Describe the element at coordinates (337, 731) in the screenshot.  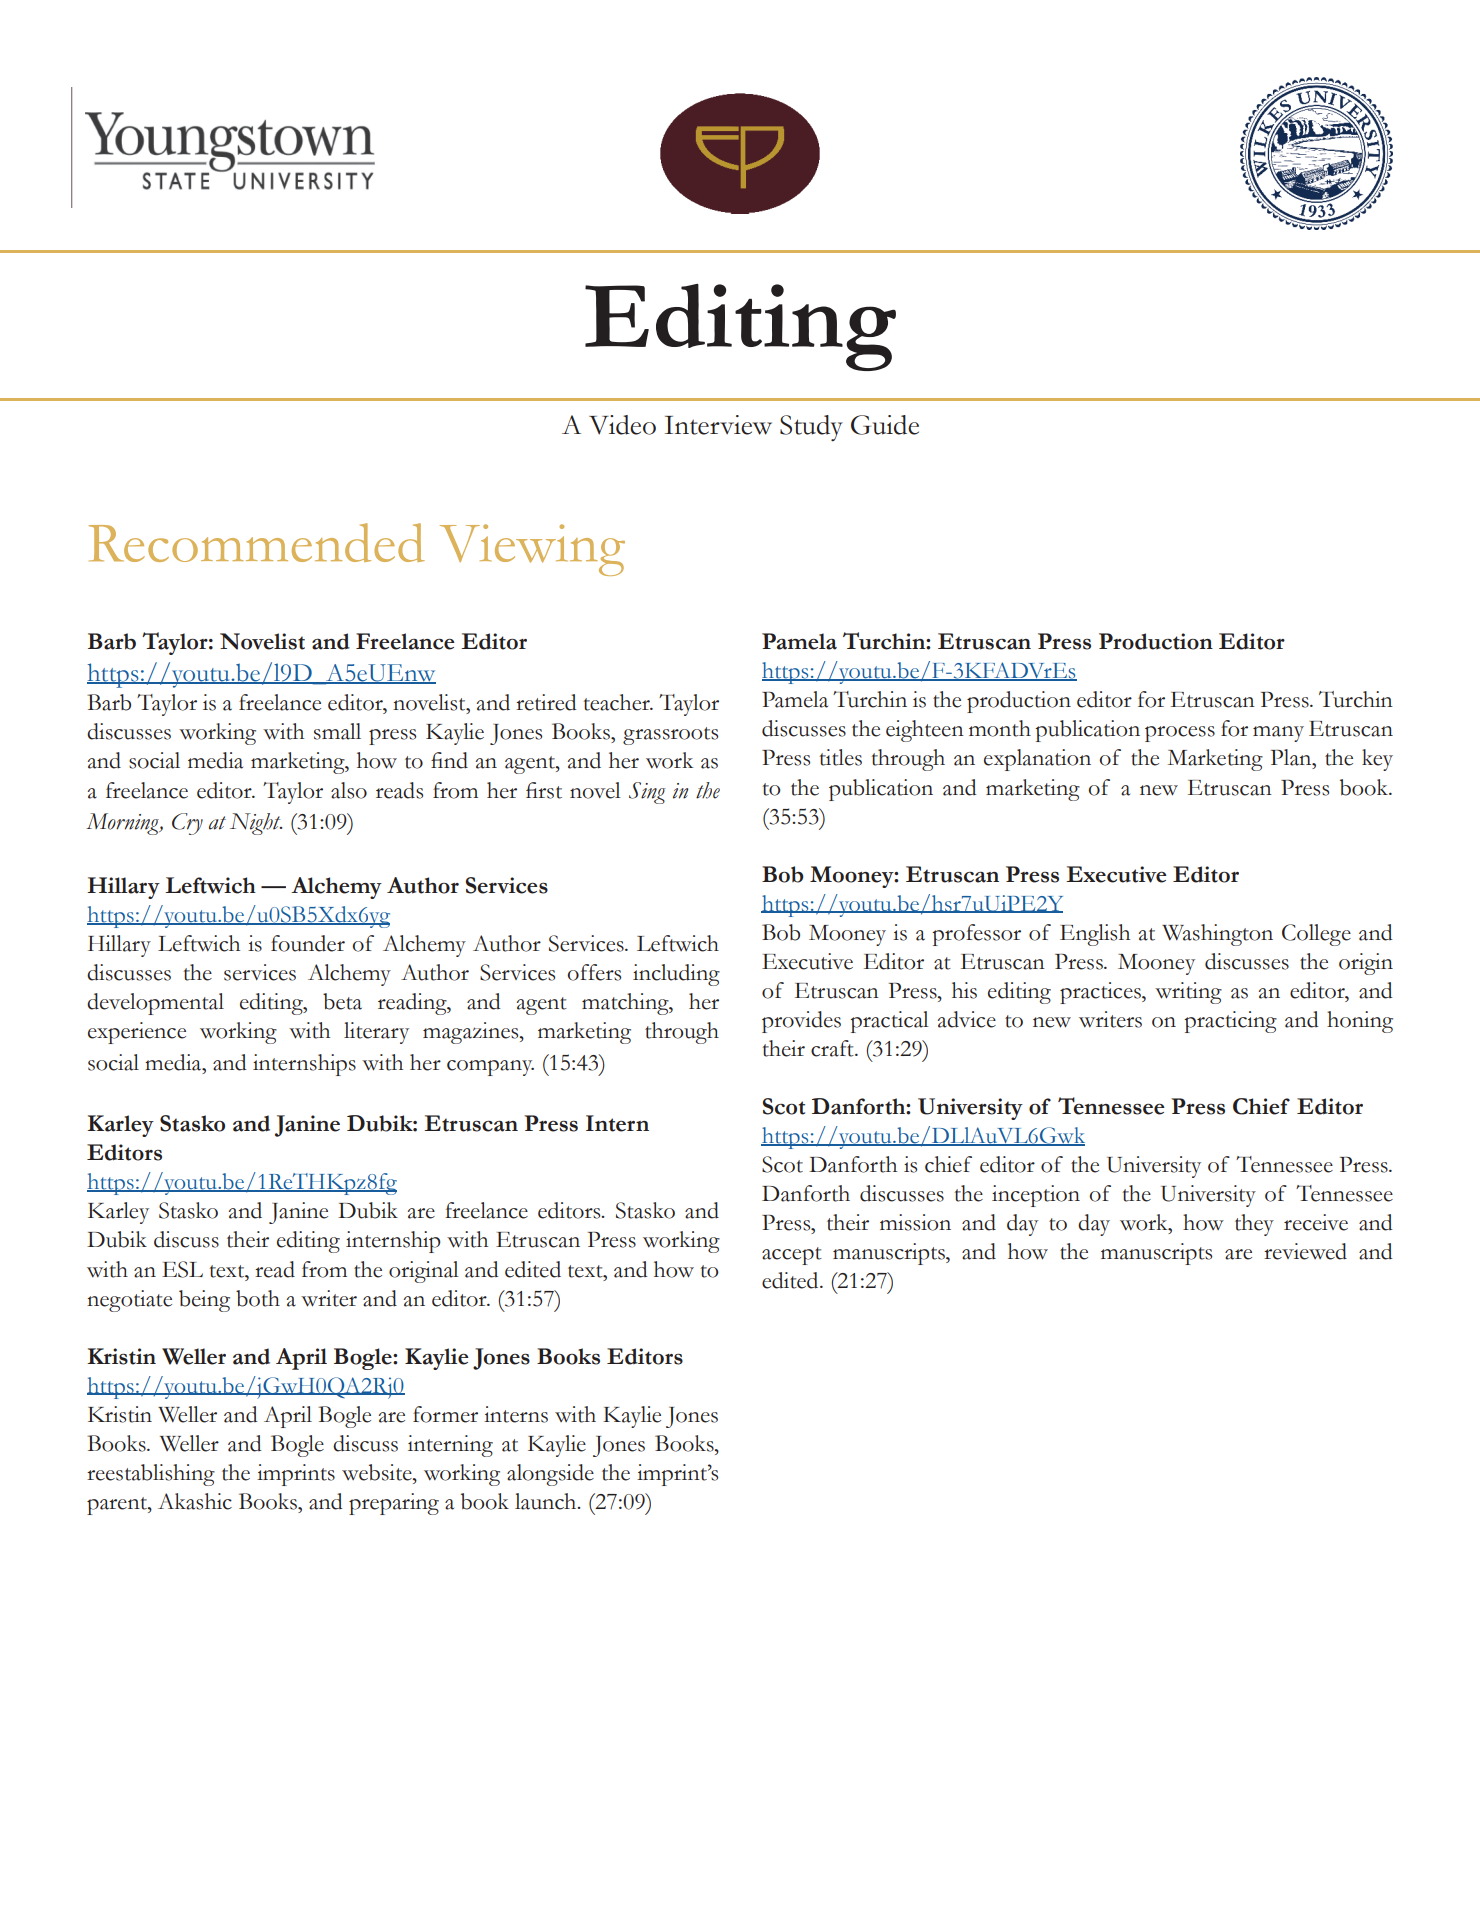
I see `small` at that location.
